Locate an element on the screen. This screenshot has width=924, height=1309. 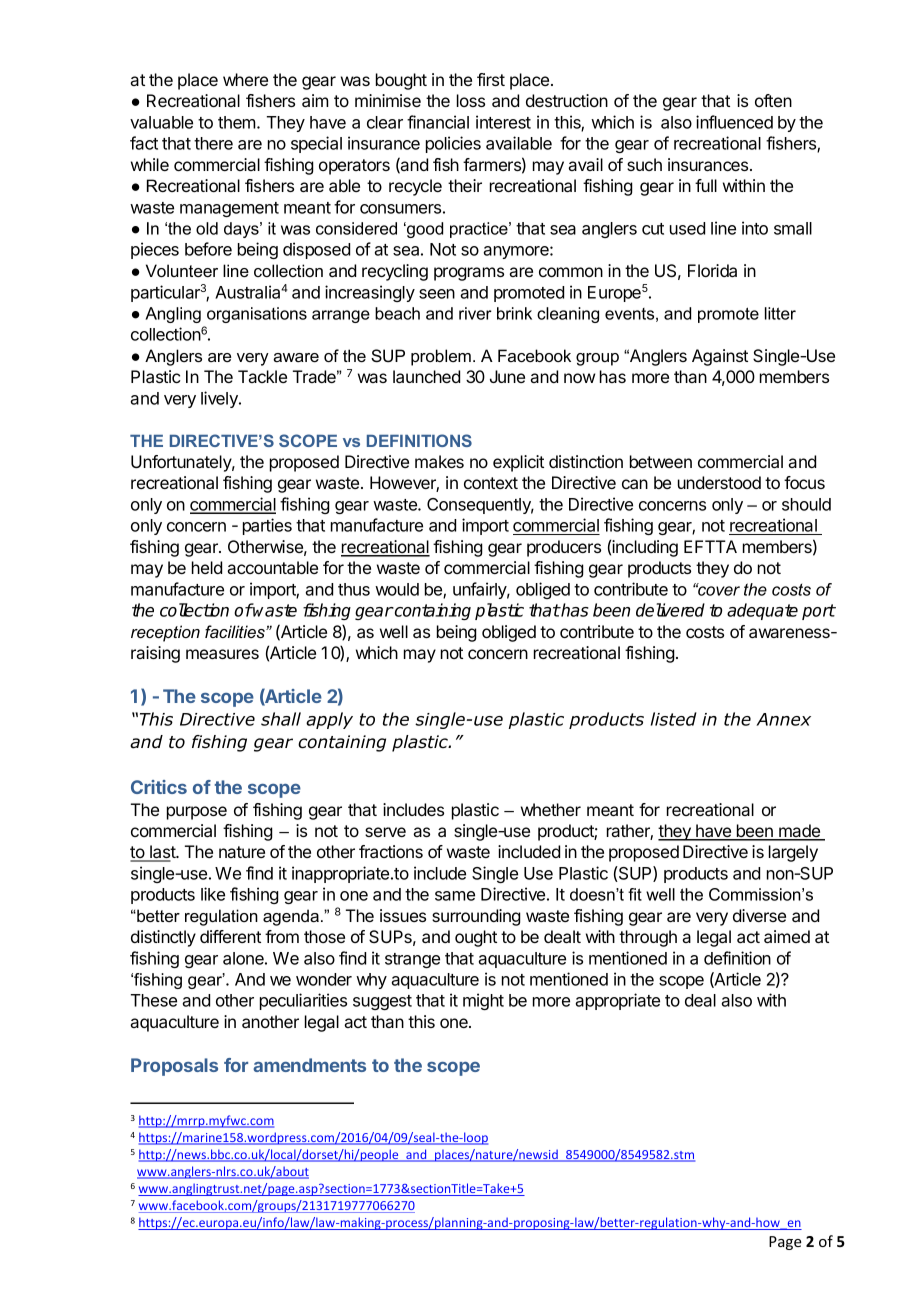
lively is located at coordinates (220, 399).
